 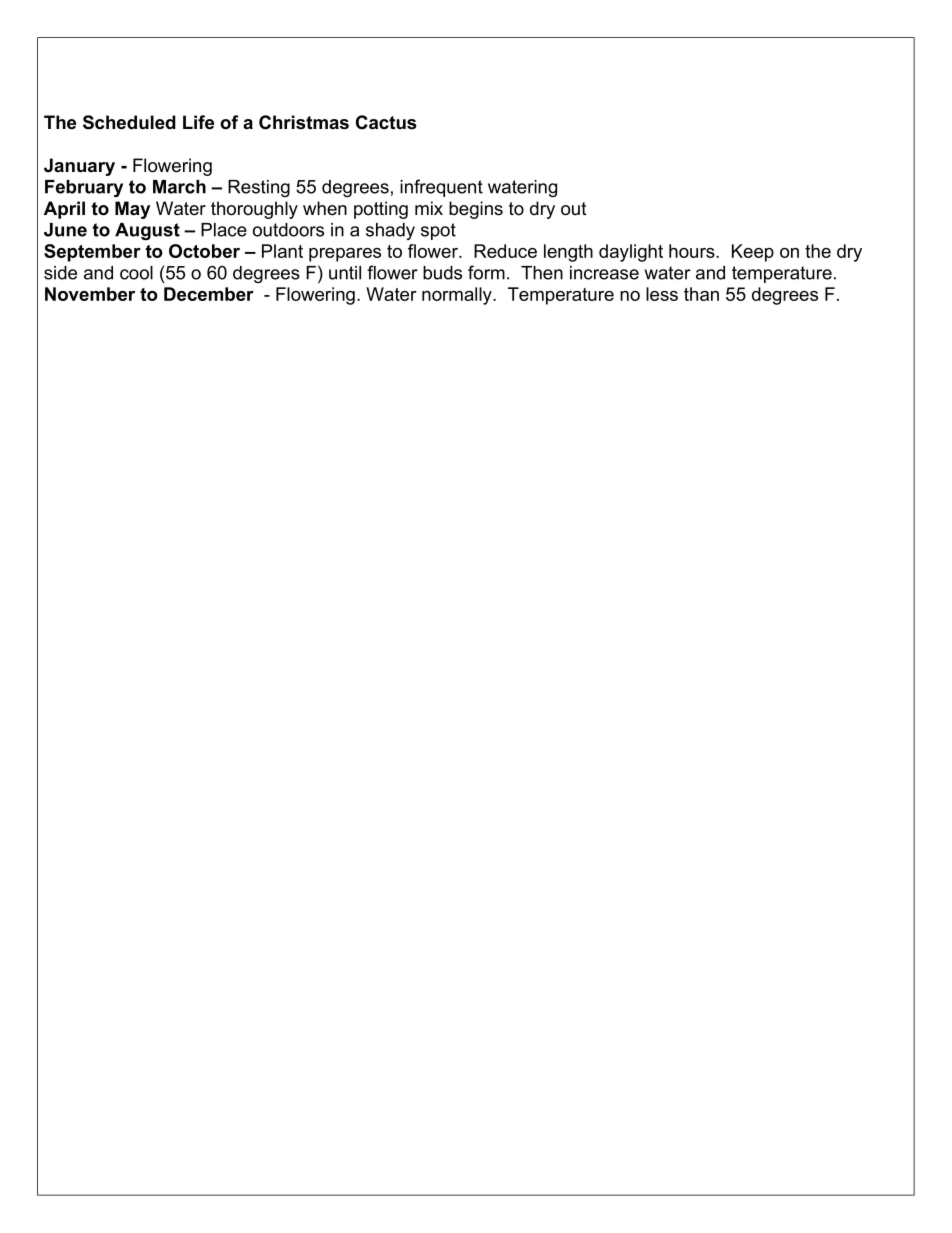 I want to click on Christmas, so click(x=304, y=122).
